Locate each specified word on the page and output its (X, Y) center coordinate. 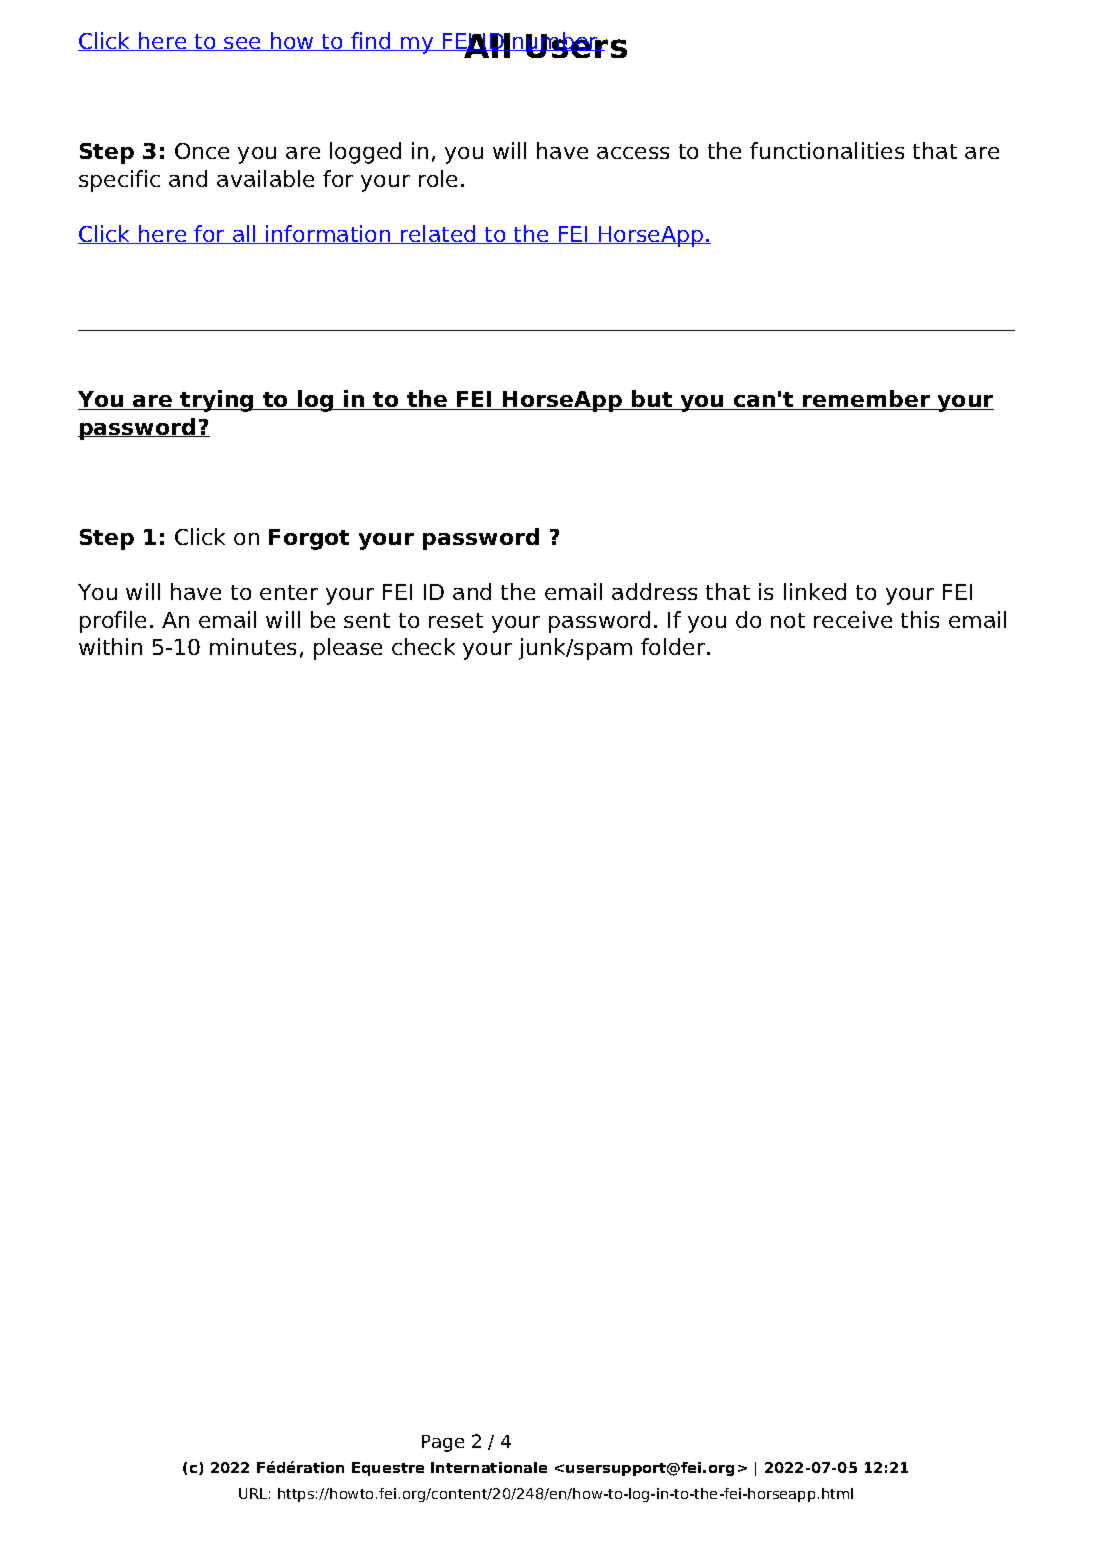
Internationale (489, 1467)
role (438, 178)
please (348, 649)
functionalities (827, 150)
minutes (253, 646)
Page (443, 1443)
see (243, 44)
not (788, 620)
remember (866, 400)
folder (674, 646)
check (423, 646)
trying (217, 401)
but (652, 400)
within (110, 646)
